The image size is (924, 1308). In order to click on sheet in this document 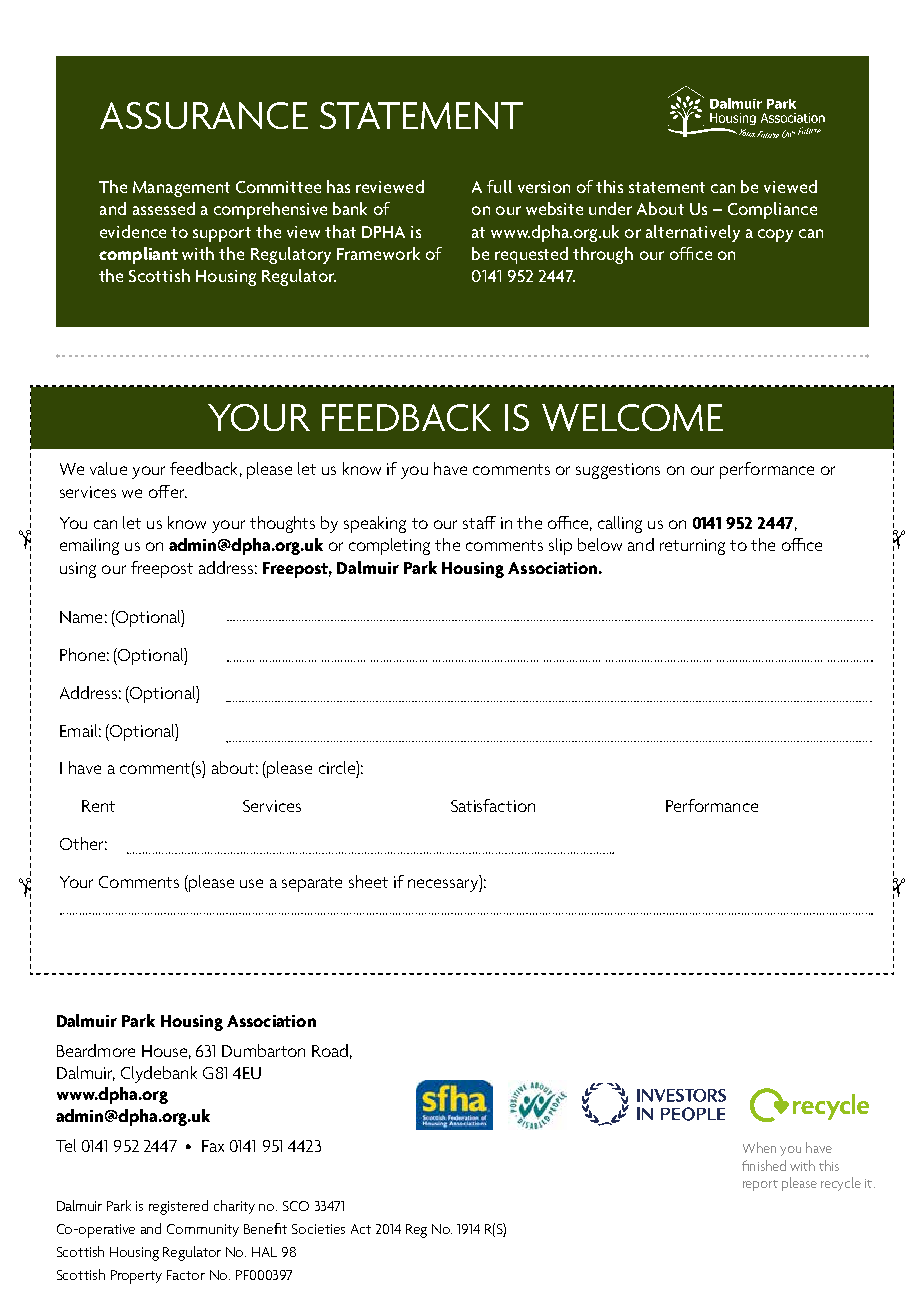, I will do `click(368, 881)`.
